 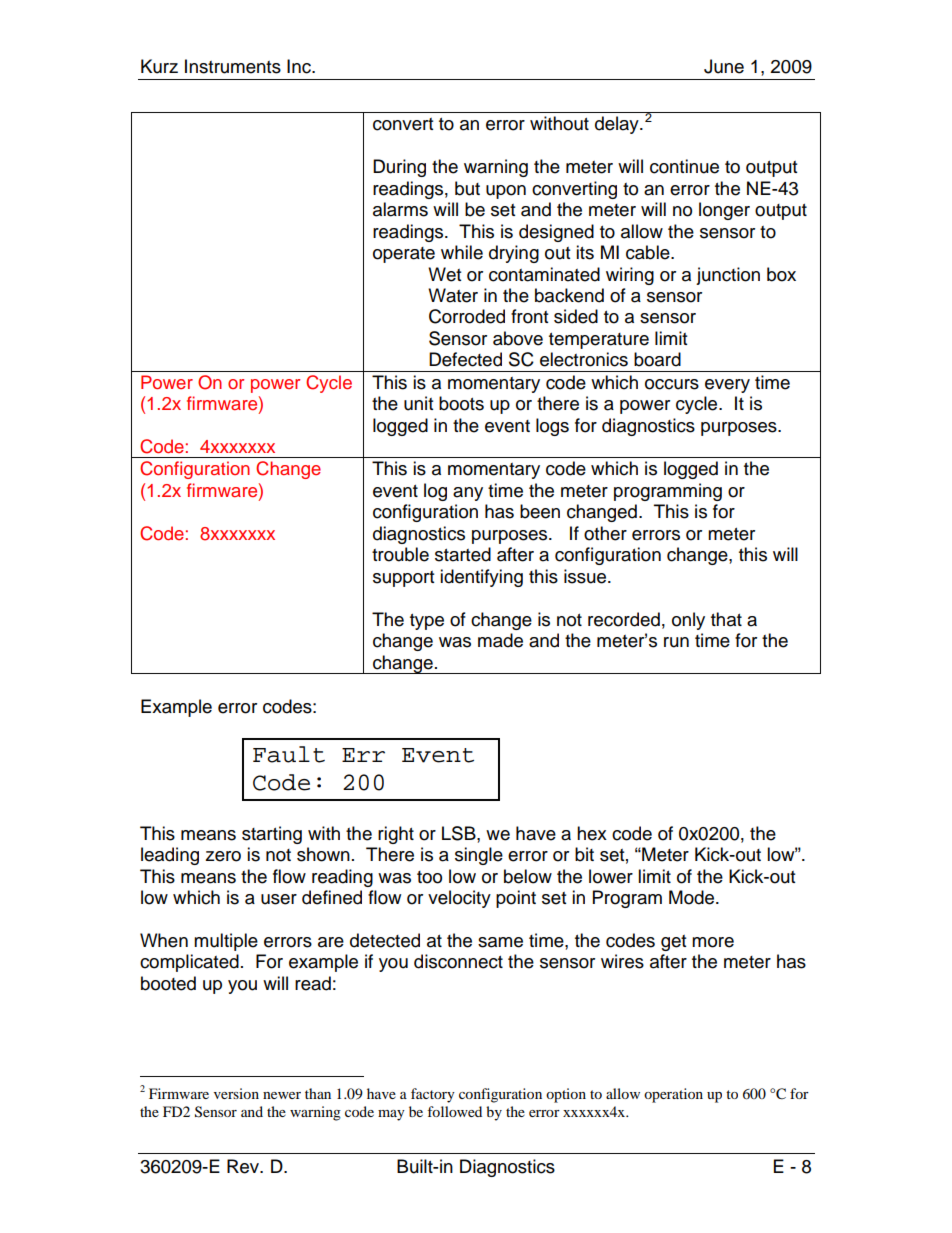 I want to click on unit, so click(x=418, y=403).
